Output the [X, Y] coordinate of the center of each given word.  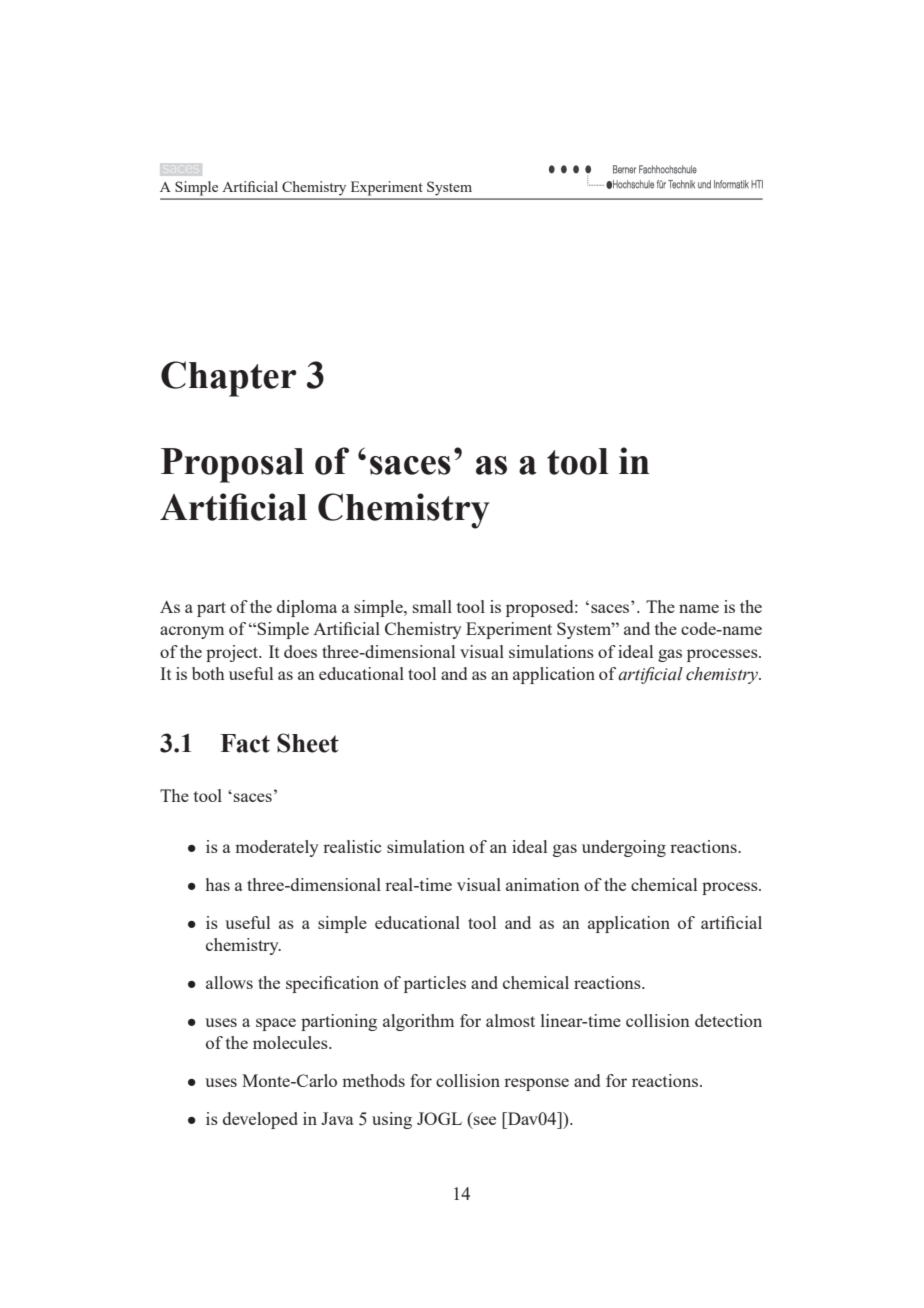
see [485, 1120]
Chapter [229, 379]
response [536, 1084]
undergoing [624, 848]
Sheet [308, 743]
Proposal [232, 465]
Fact [245, 743]
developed [260, 1120]
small [432, 606]
